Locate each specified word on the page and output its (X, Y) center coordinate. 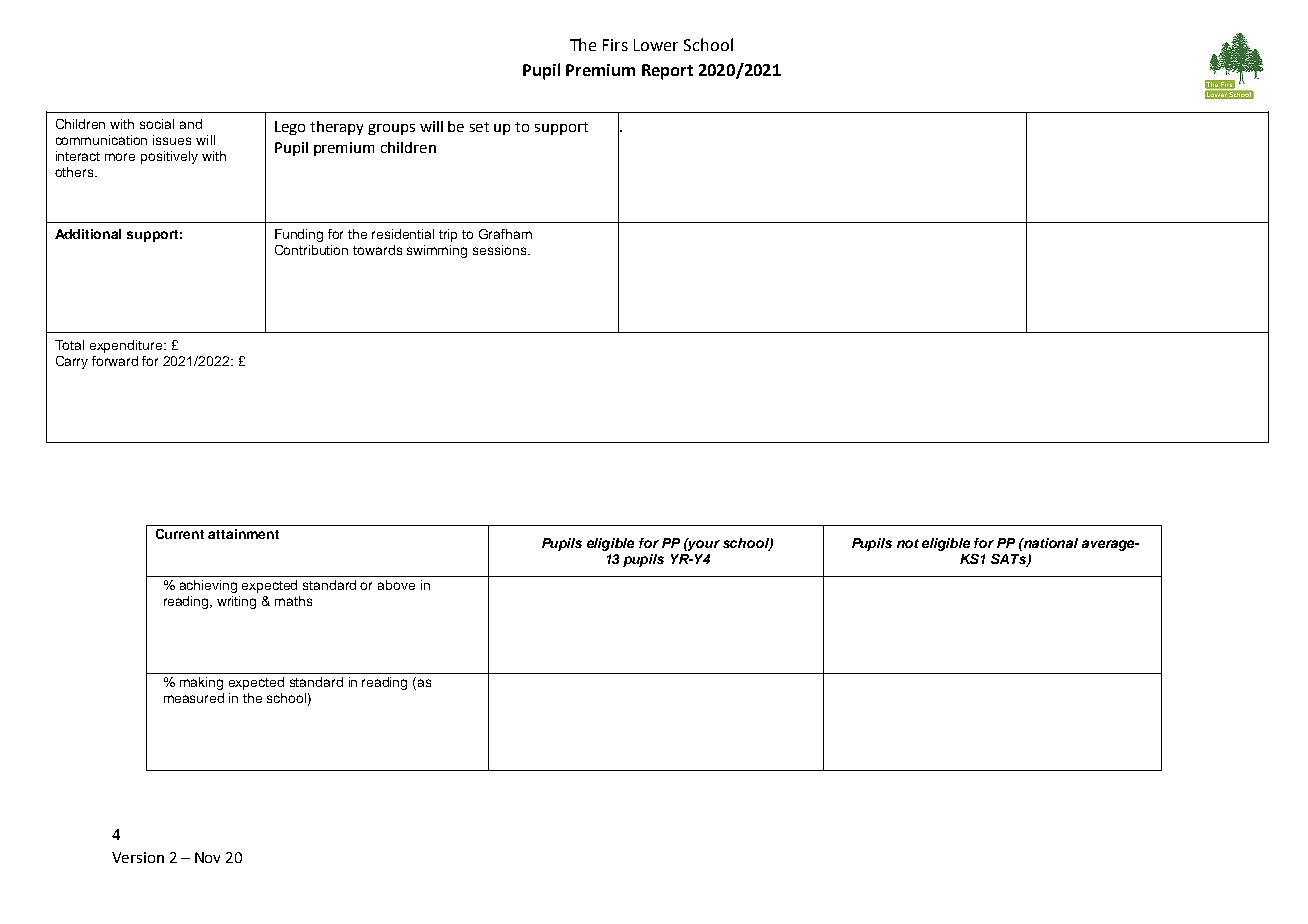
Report (667, 72)
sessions (501, 250)
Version (138, 857)
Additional (88, 234)
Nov (207, 857)
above (396, 585)
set (479, 127)
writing (236, 602)
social (157, 124)
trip (448, 235)
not (908, 543)
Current (180, 534)
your (703, 544)
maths (293, 601)
